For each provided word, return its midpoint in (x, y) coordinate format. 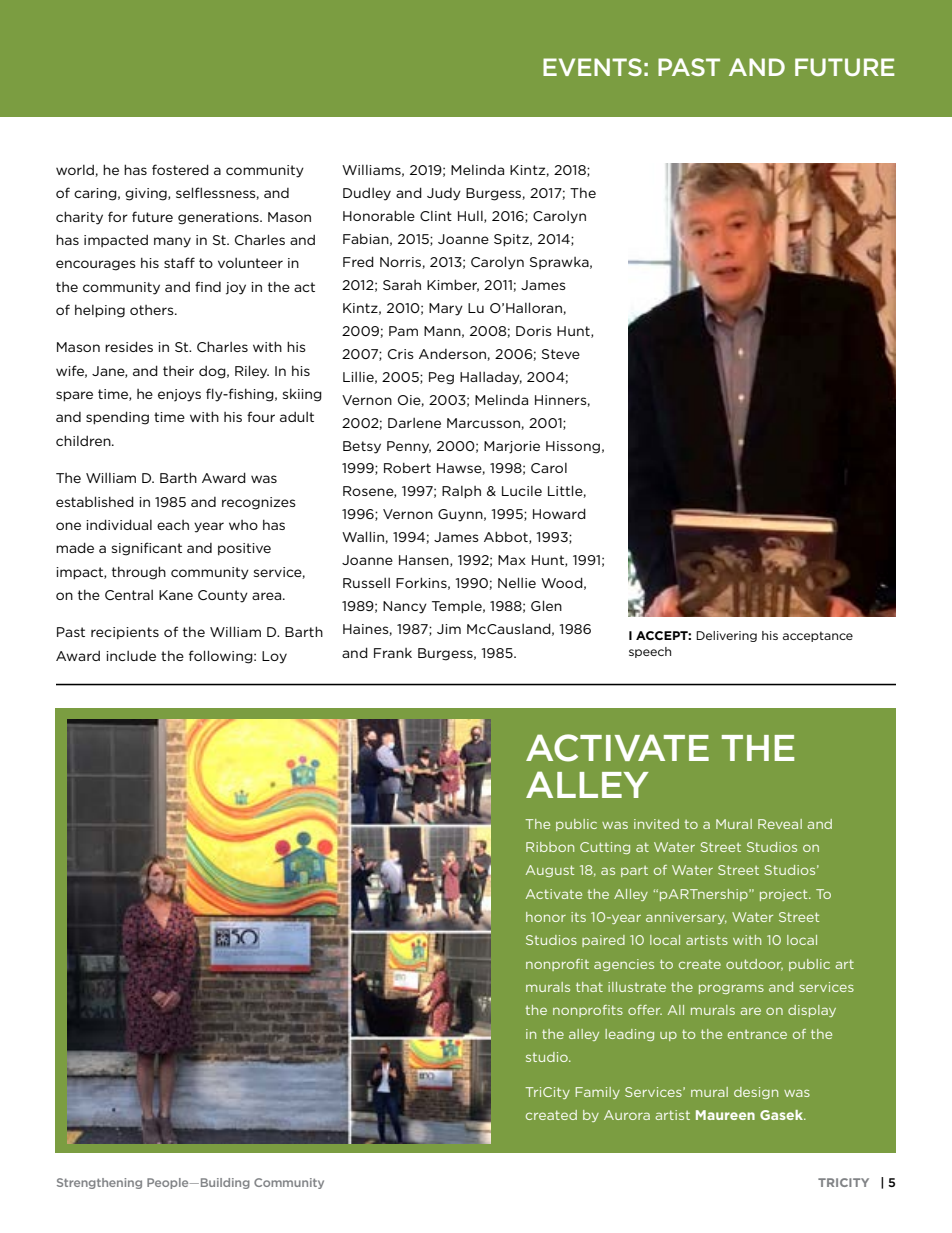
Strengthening (99, 1183)
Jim (449, 629)
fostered (180, 169)
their (178, 371)
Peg (441, 378)
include (131, 655)
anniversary (686, 918)
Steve (561, 354)
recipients (125, 633)
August (550, 871)
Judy (444, 194)
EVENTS (592, 67)
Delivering (726, 636)
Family (598, 1093)
